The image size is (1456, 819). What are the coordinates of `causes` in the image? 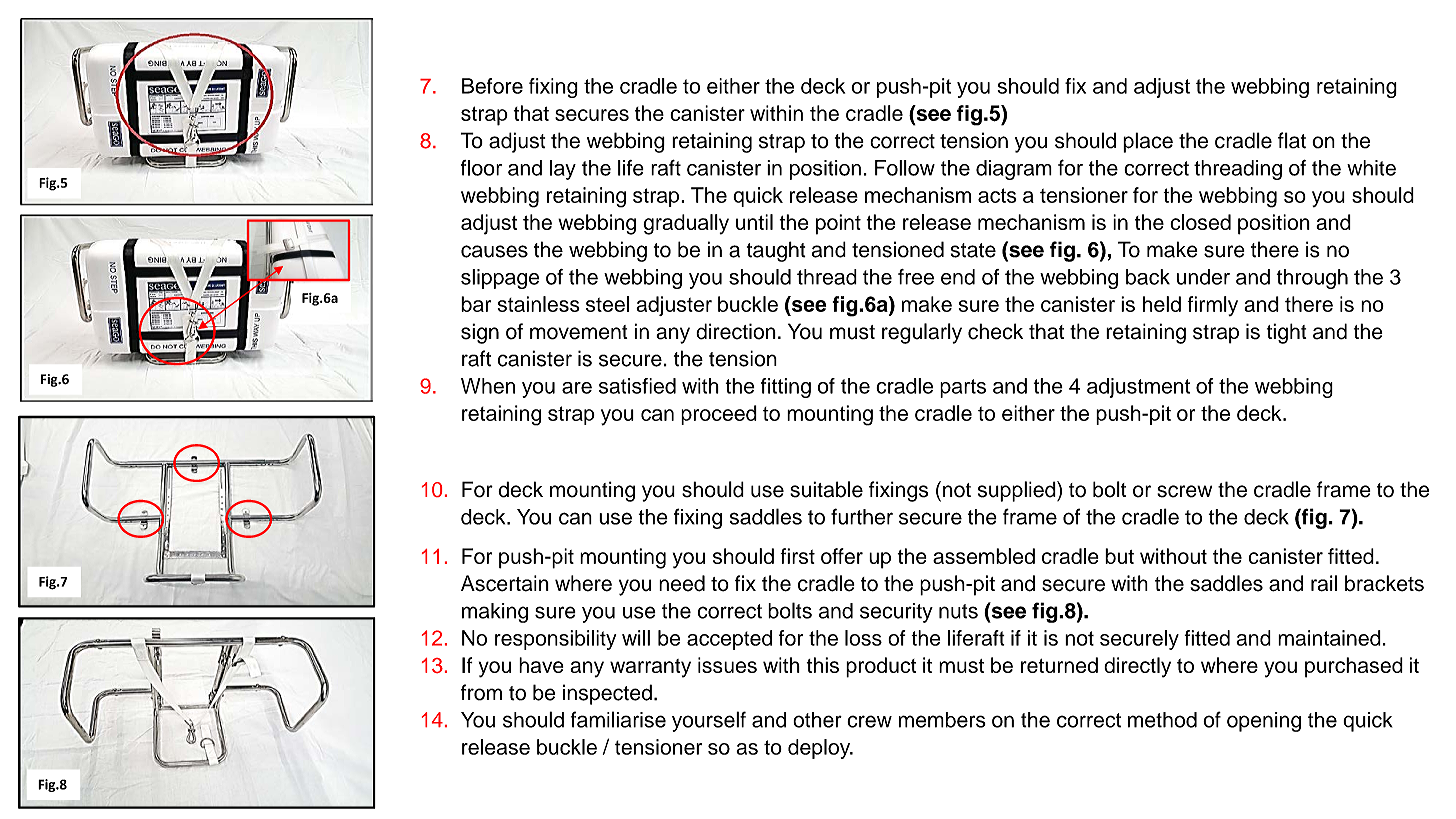 It's located at (494, 251).
